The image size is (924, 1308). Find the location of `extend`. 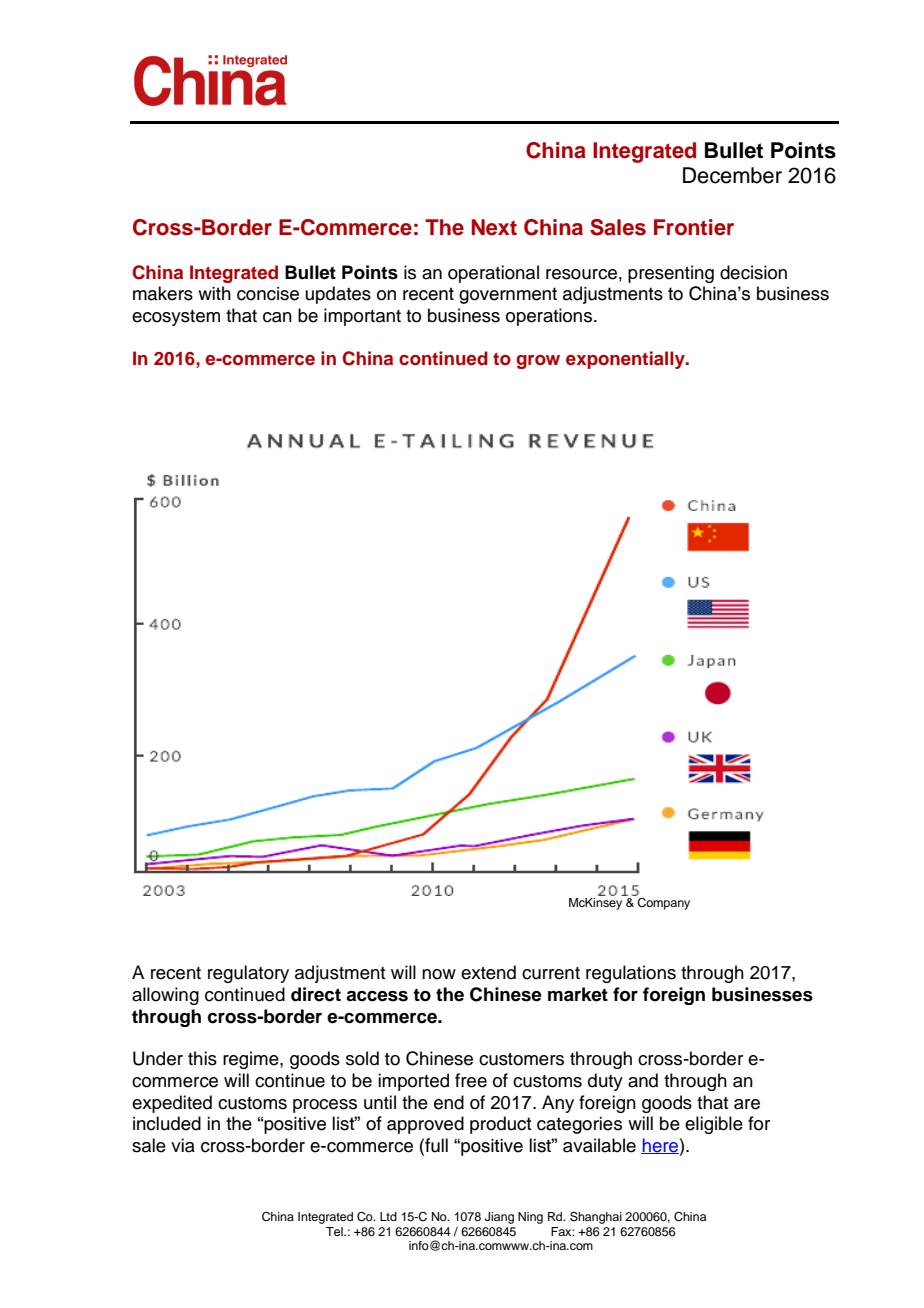

extend is located at coordinates (488, 972).
